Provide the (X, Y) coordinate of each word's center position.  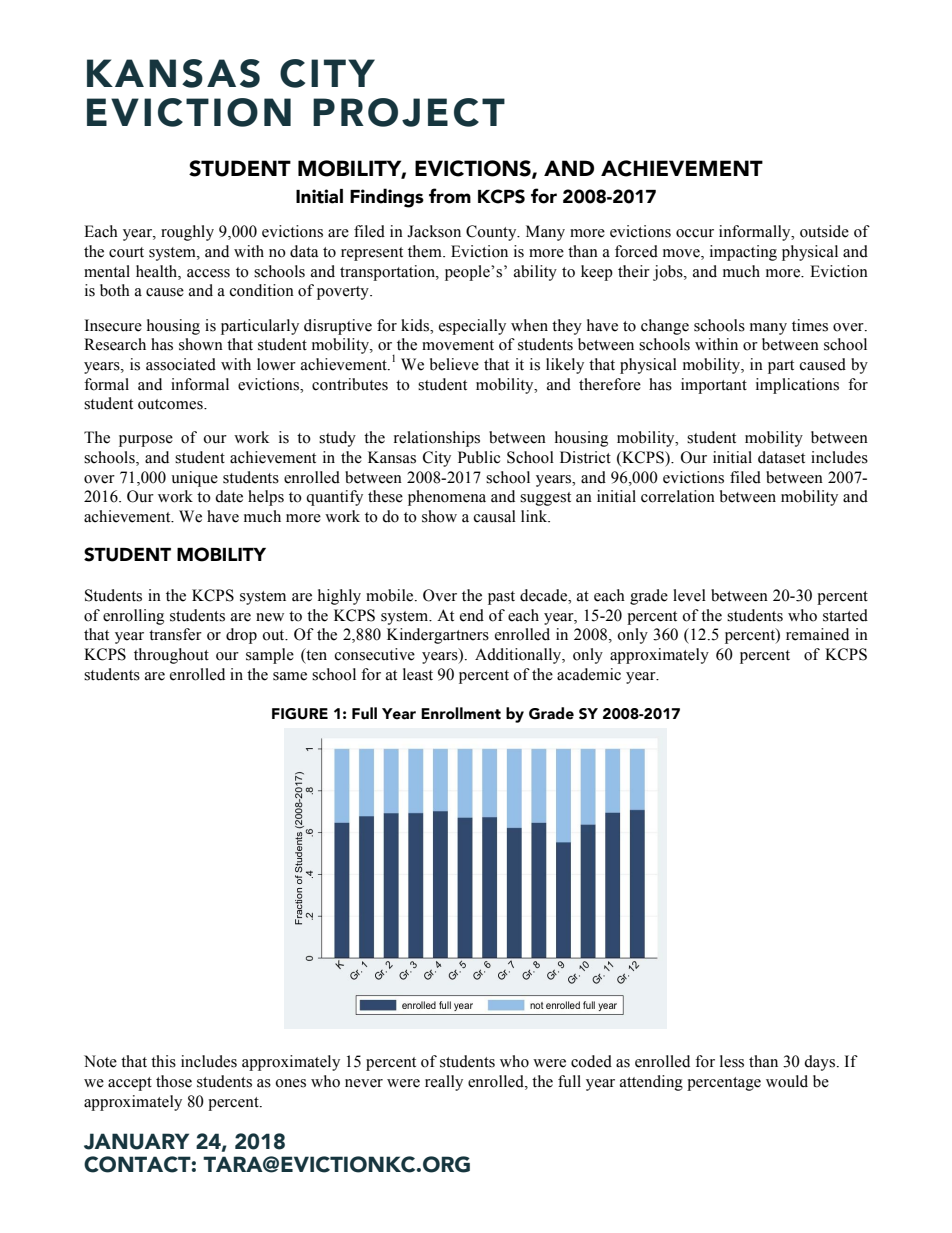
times (810, 325)
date (229, 496)
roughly (187, 233)
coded (591, 1061)
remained (817, 634)
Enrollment (461, 713)
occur (695, 233)
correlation (678, 496)
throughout (171, 656)
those (174, 1081)
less (732, 1061)
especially (472, 327)
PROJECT (409, 112)
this (163, 1061)
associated (181, 364)
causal (495, 516)
